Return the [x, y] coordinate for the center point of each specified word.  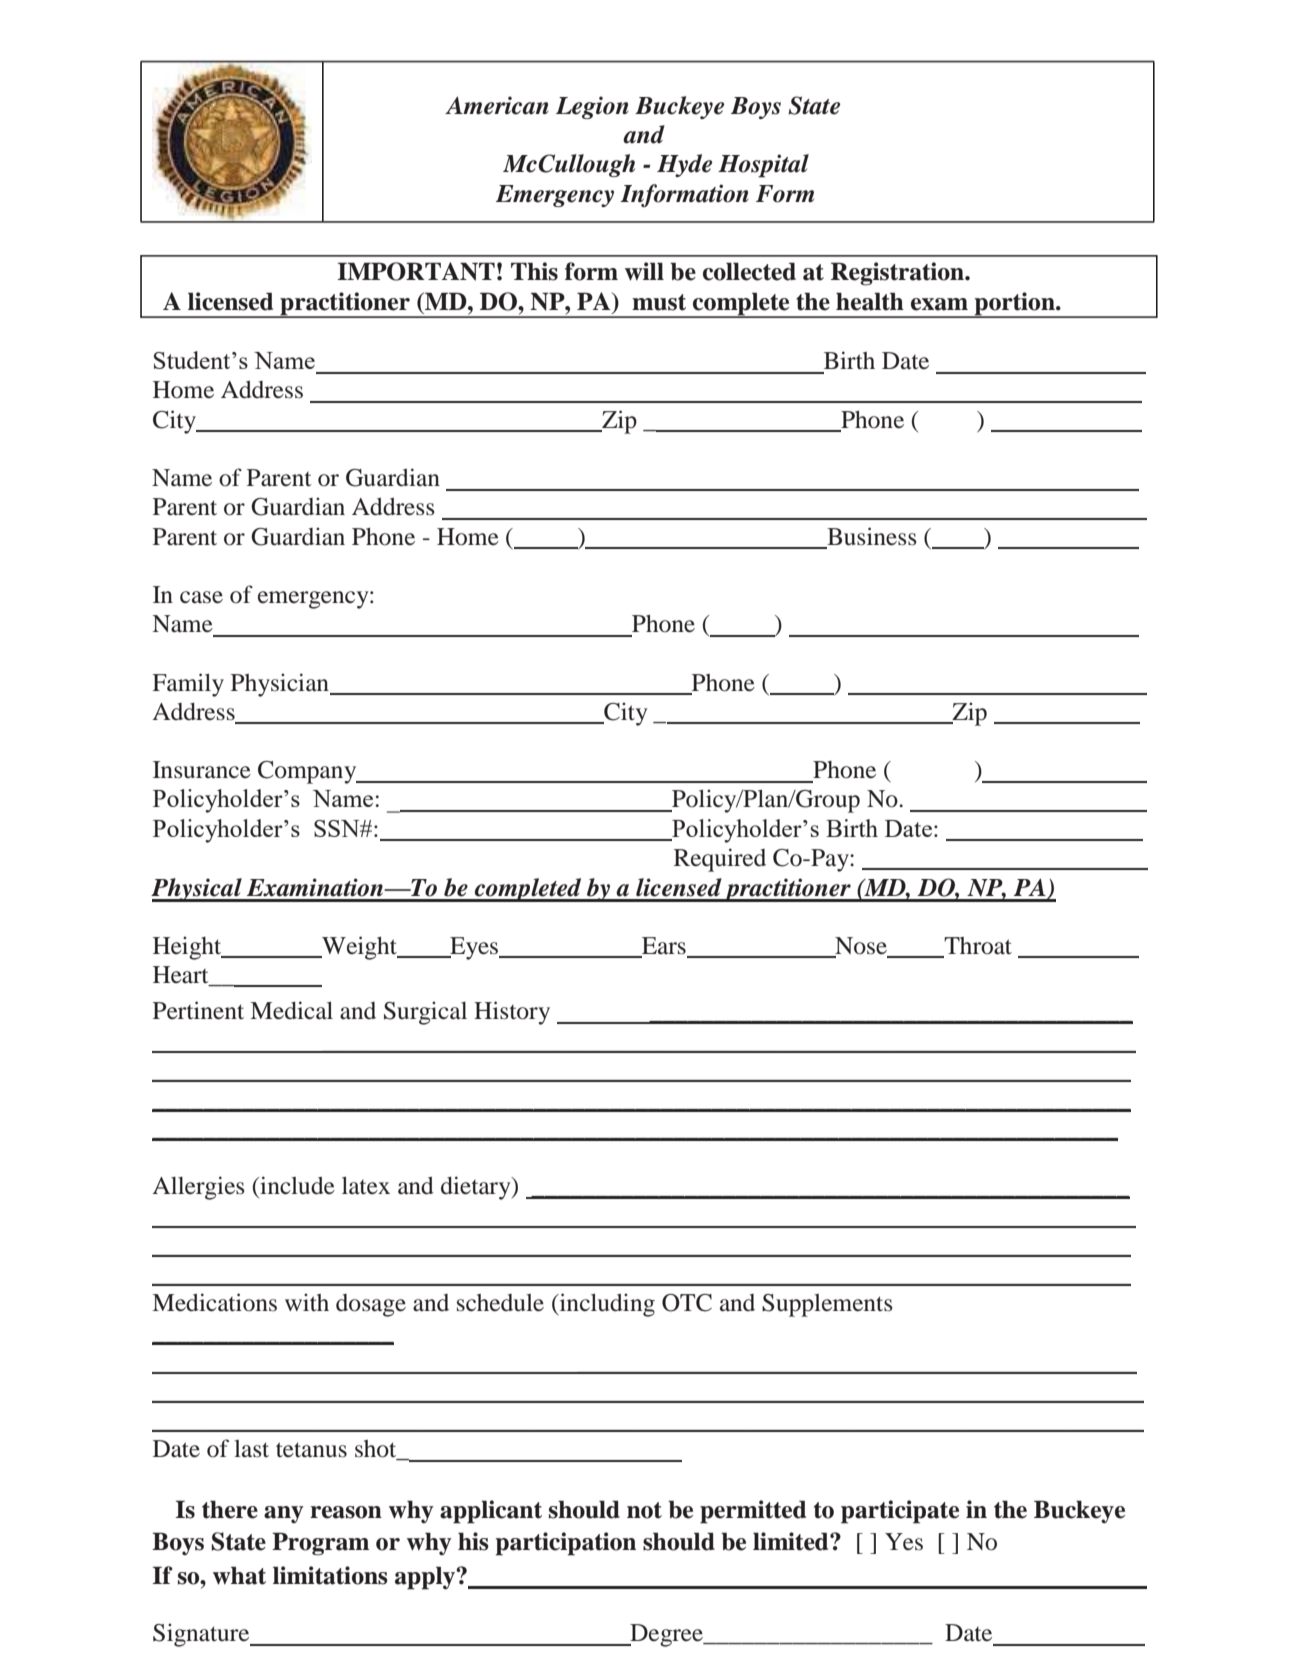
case [201, 597]
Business [872, 536]
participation [566, 1544]
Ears [664, 946]
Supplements [827, 1305]
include [296, 1185]
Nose [861, 946]
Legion [592, 107]
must [659, 302]
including [606, 1305]
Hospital [763, 166]
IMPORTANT [416, 271]
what [239, 1575]
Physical [197, 890]
